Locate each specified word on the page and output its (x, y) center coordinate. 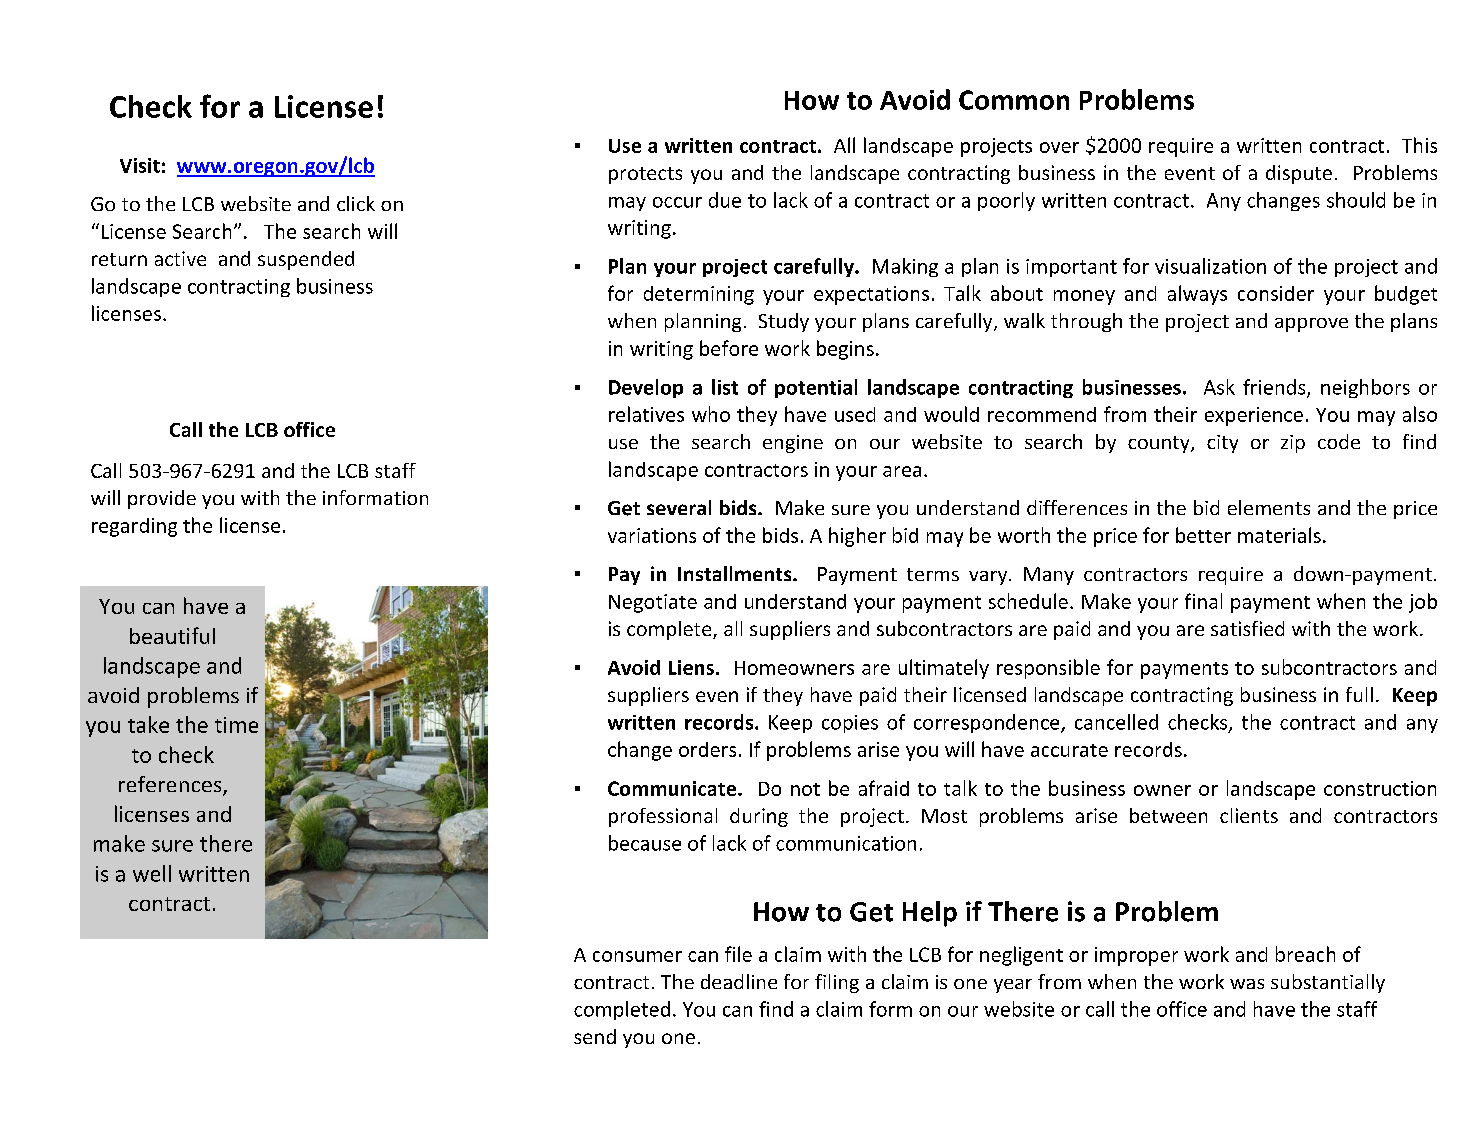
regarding (134, 527)
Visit (140, 165)
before (729, 348)
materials (1279, 535)
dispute (1299, 174)
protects (645, 175)
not (805, 789)
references (171, 785)
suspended (306, 260)
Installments (736, 573)
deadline (739, 981)
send (595, 1036)
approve (1311, 325)
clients (1249, 815)
